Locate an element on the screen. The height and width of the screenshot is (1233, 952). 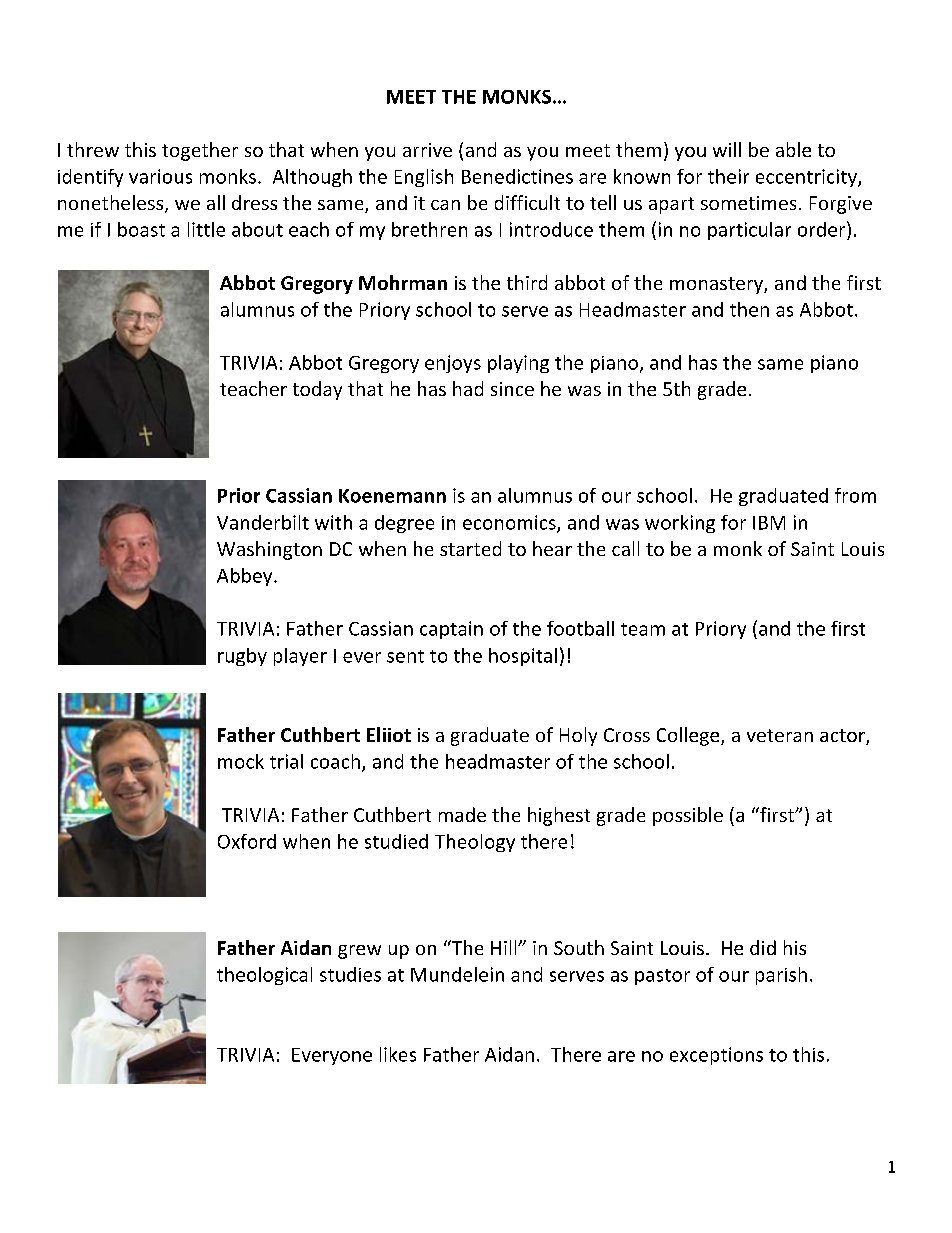
possible is located at coordinates (688, 816).
